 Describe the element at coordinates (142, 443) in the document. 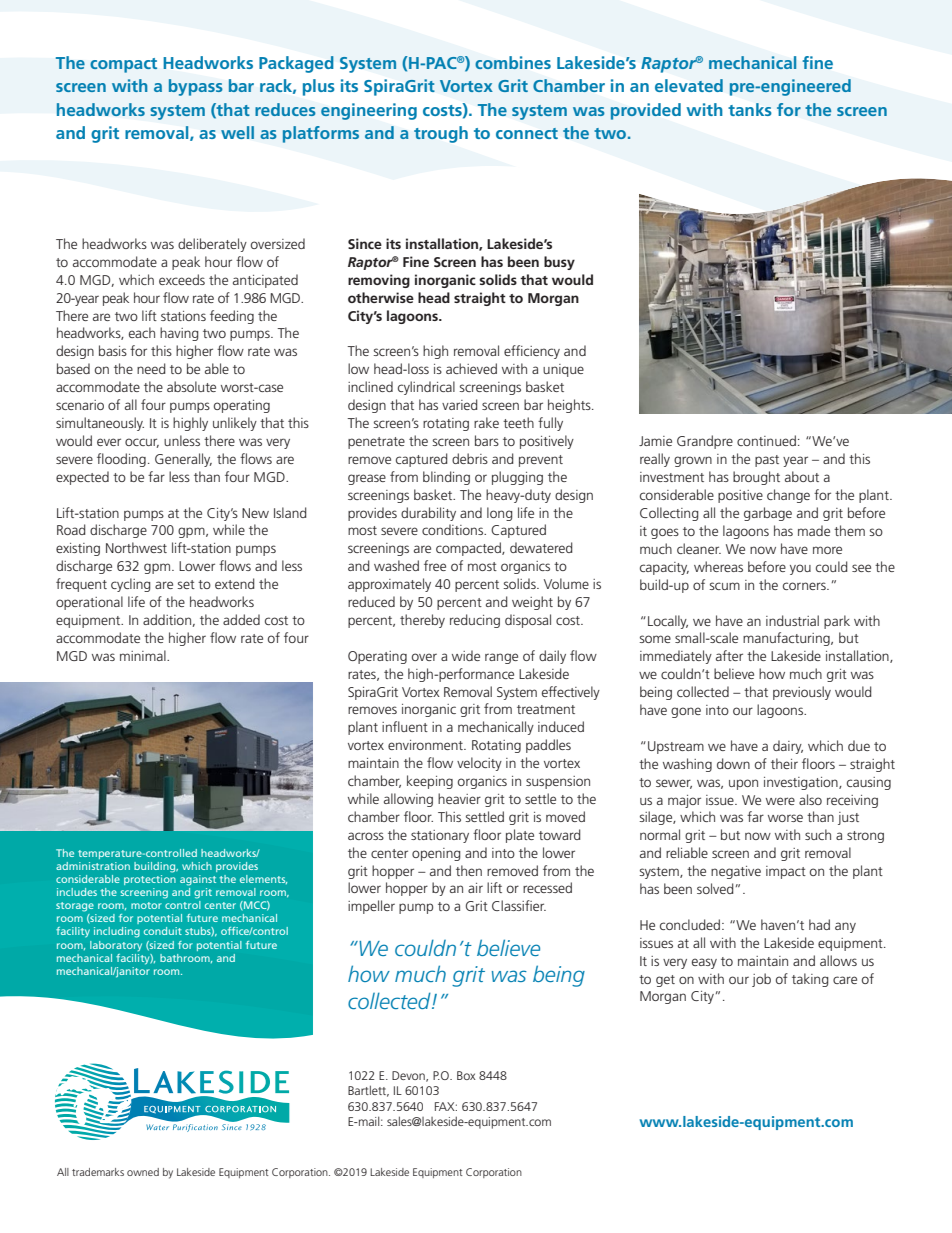

I see `occur` at that location.
